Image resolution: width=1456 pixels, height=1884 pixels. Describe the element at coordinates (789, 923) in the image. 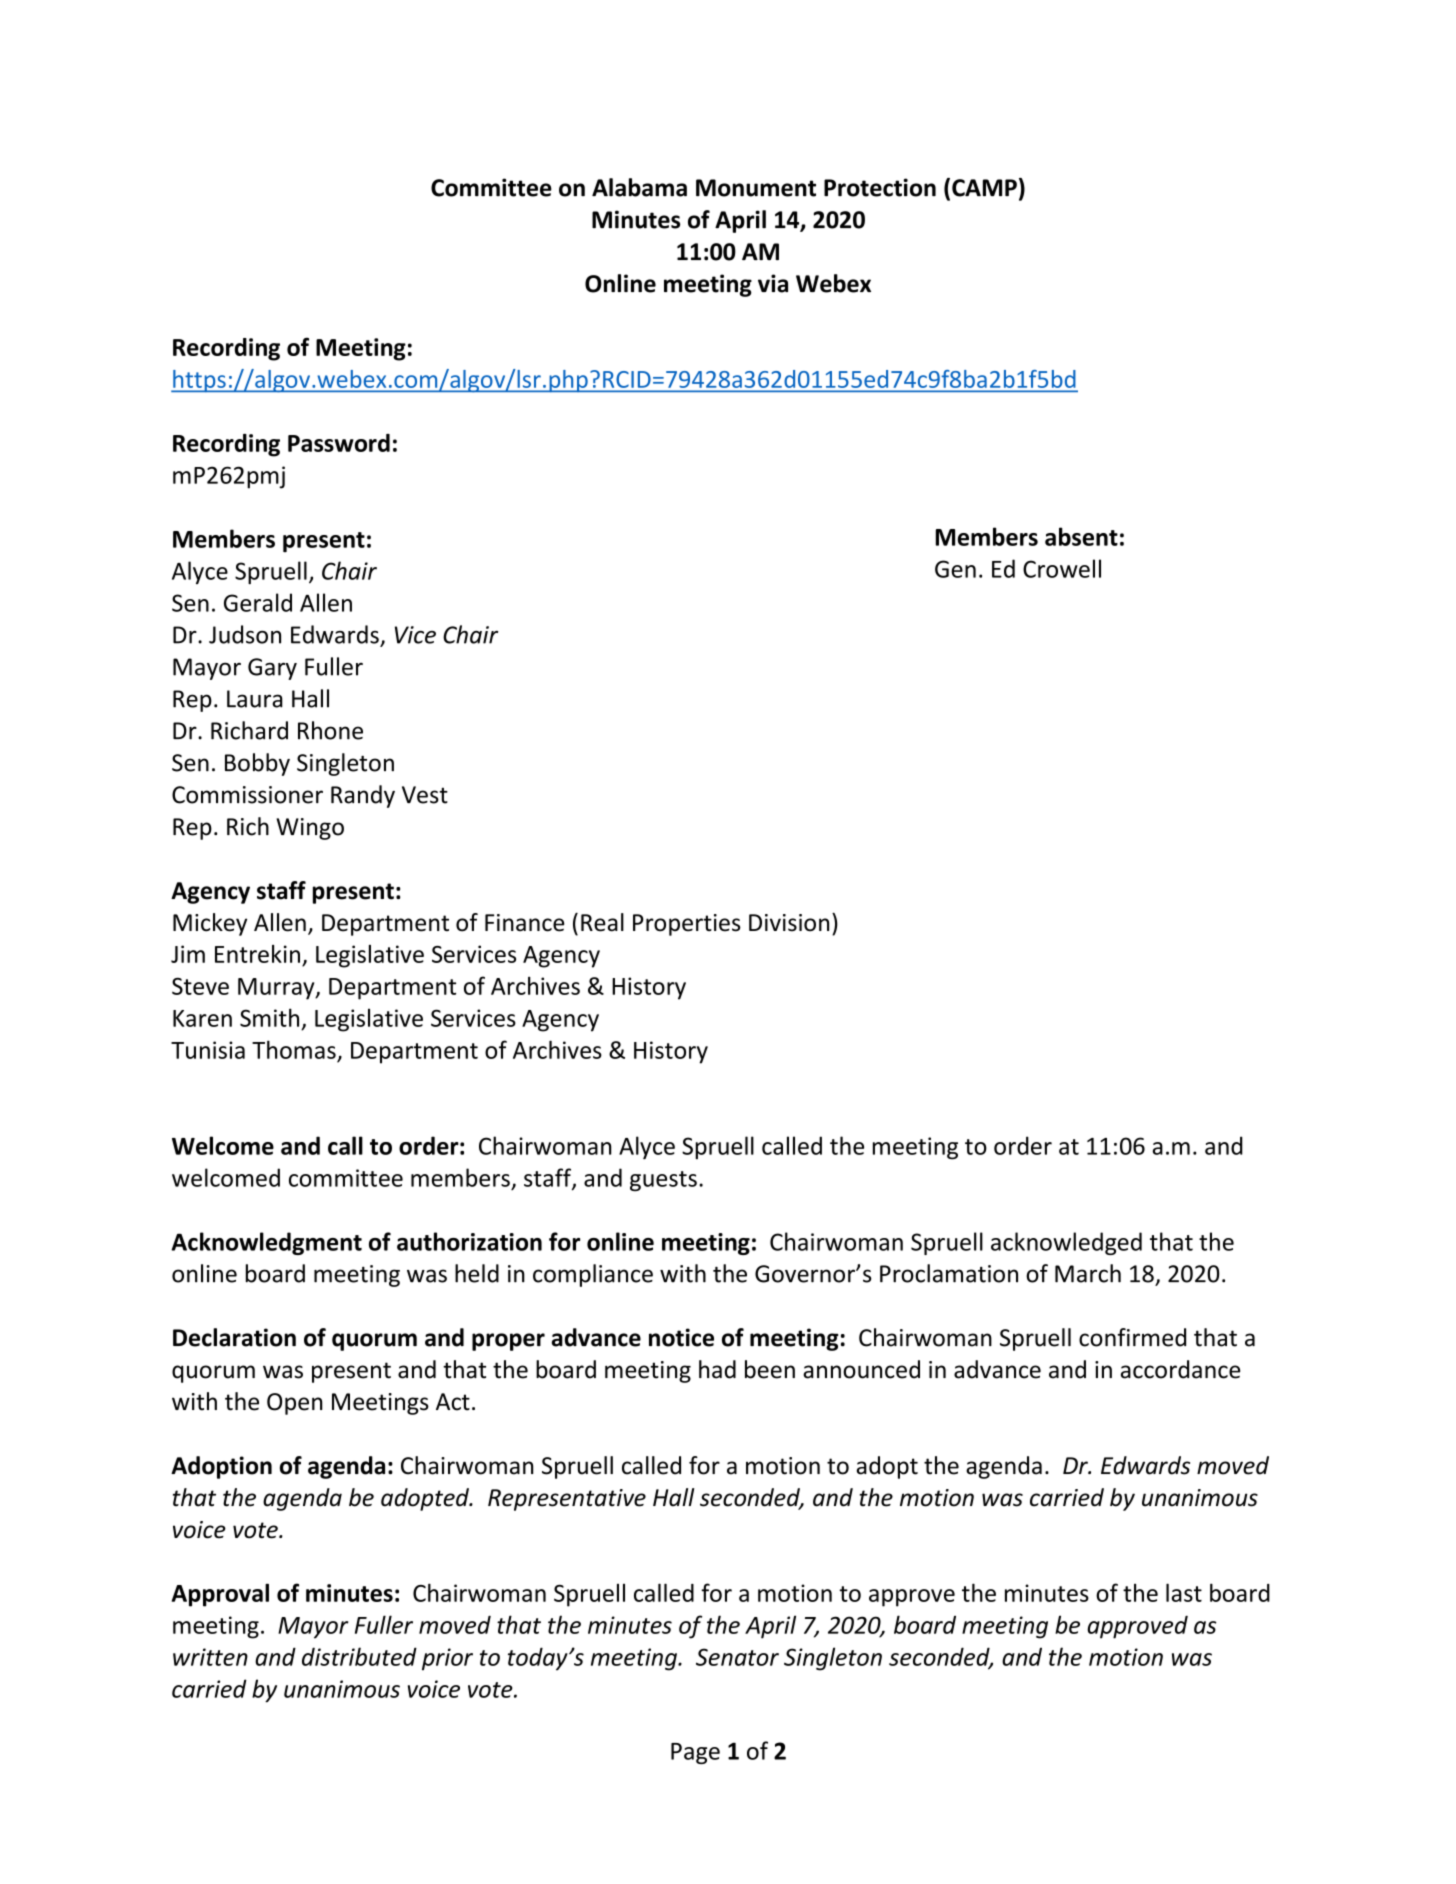

I see `Division` at that location.
